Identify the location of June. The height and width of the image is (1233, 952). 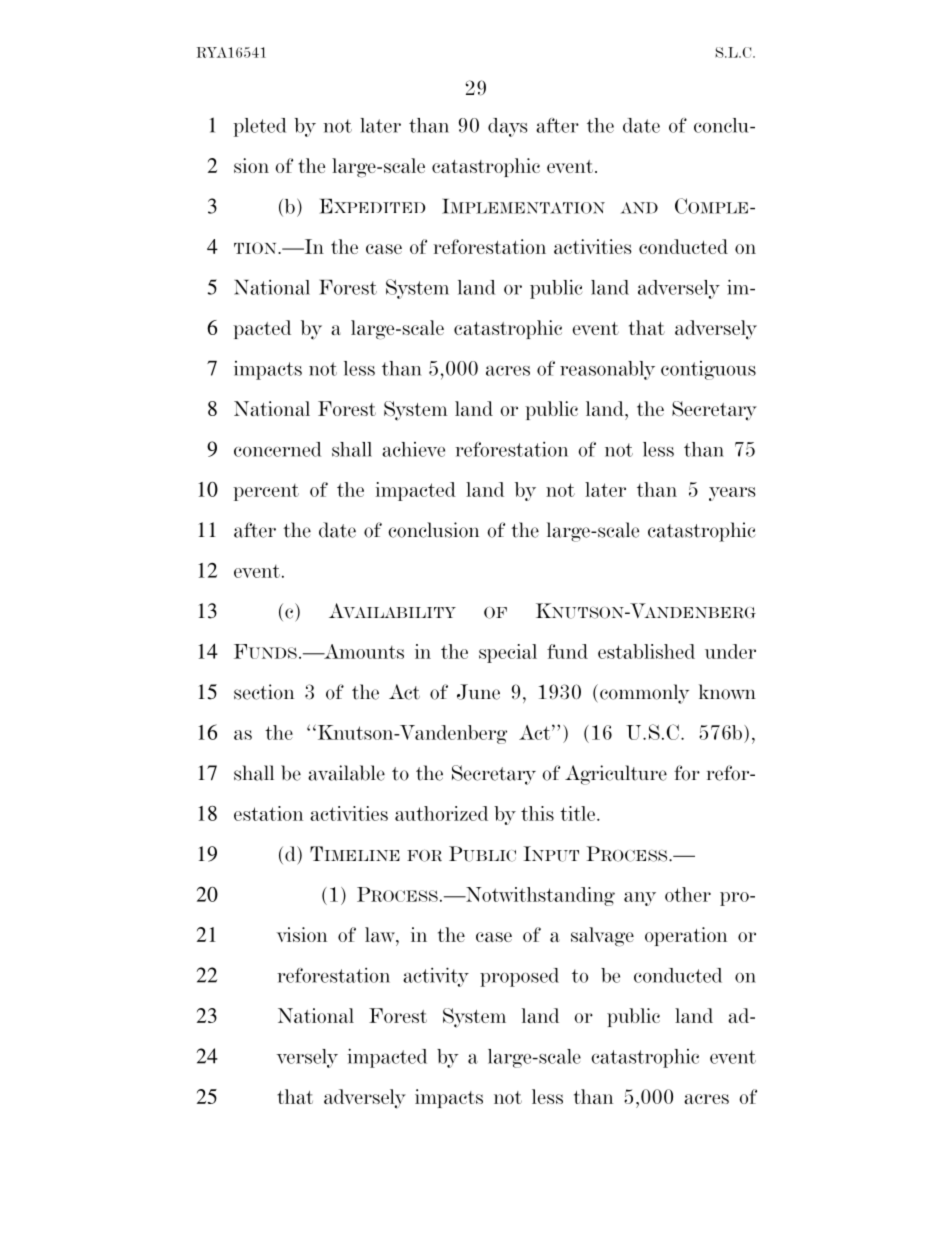
(478, 692).
